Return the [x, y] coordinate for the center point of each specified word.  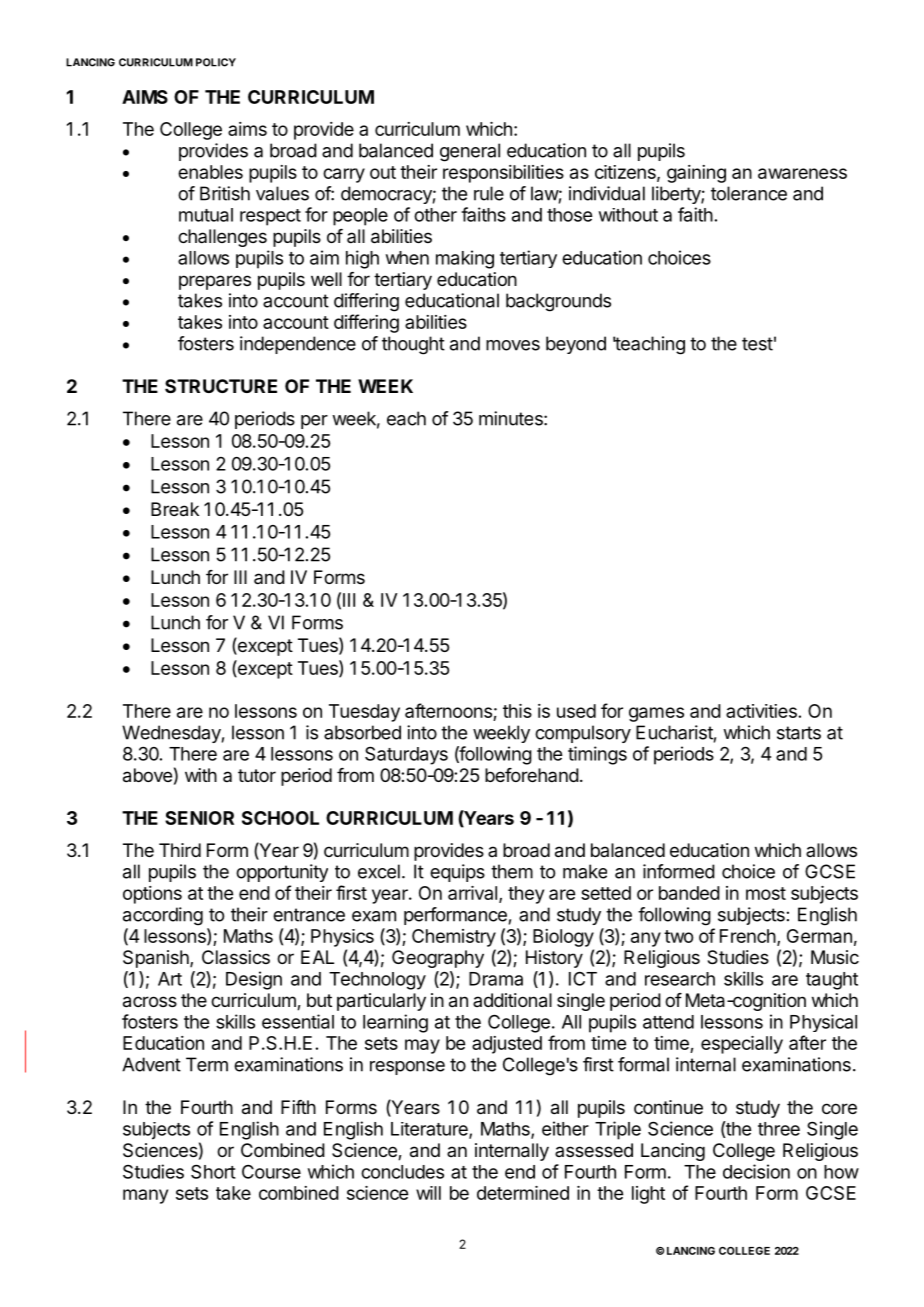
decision [756, 1171]
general [470, 152]
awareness [802, 173]
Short [213, 1171]
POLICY [216, 62]
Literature [430, 1130]
